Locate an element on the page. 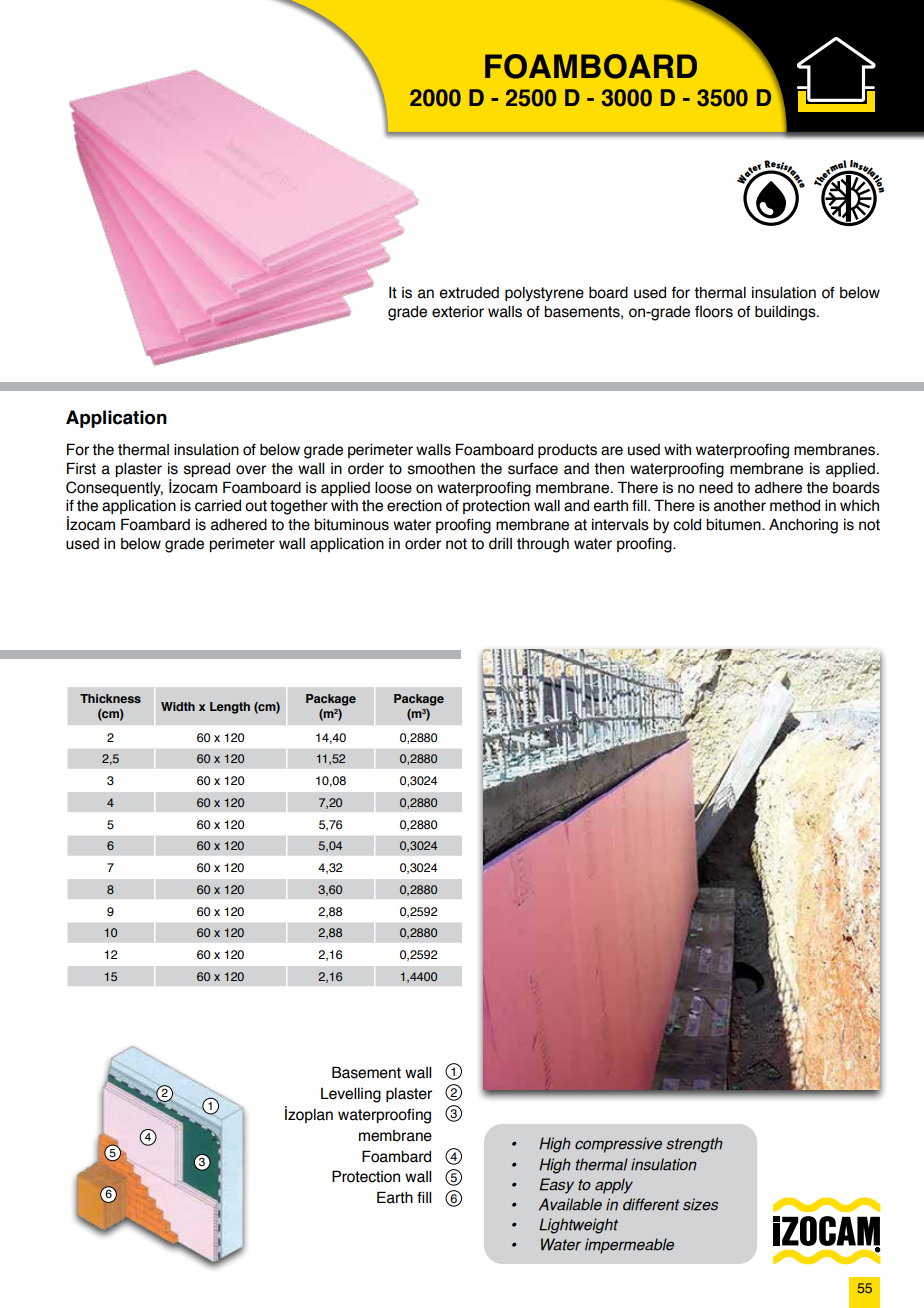 The image size is (924, 1308). carried is located at coordinates (218, 506).
